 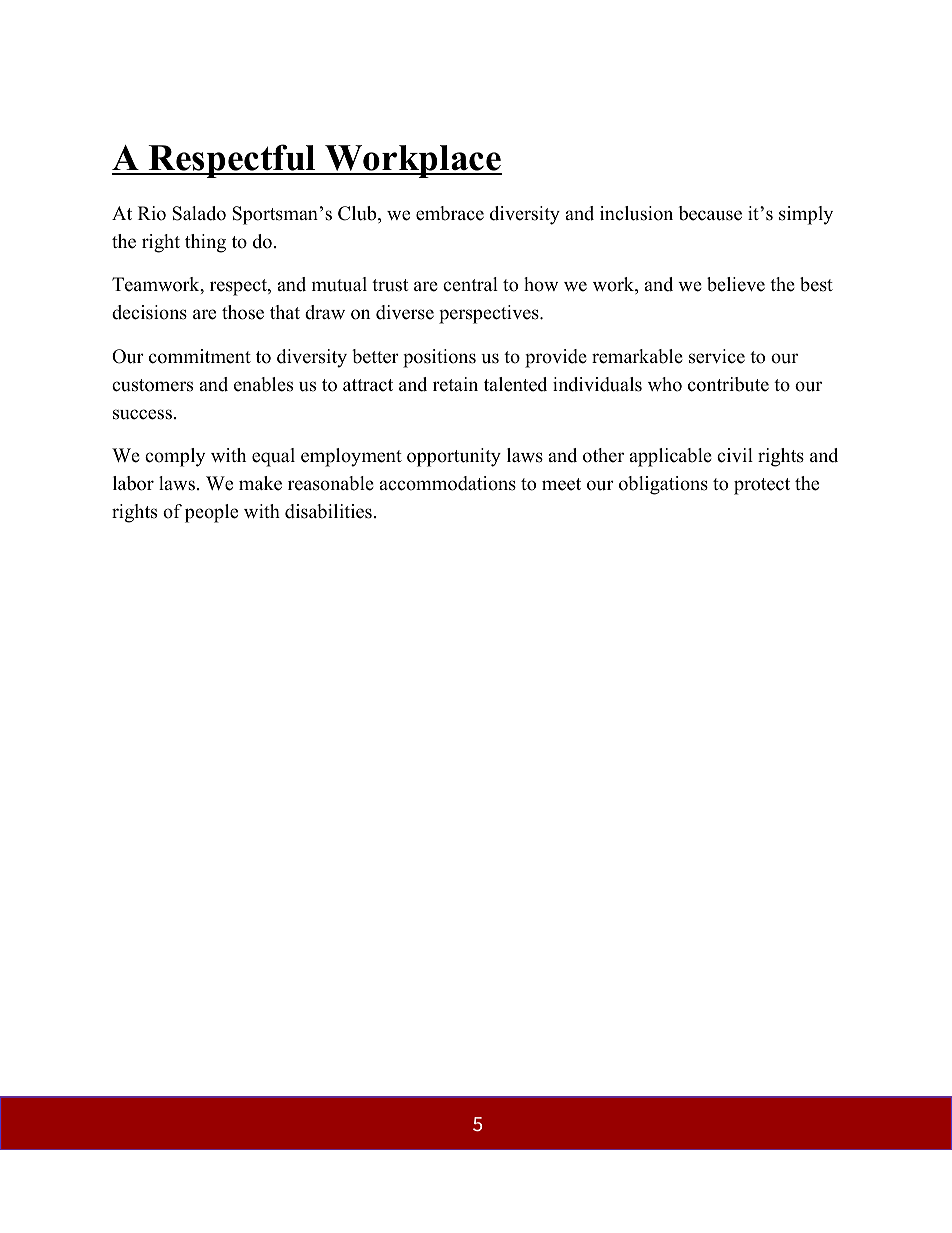 What do you see at coordinates (439, 358) in the image?
I see `positions` at bounding box center [439, 358].
